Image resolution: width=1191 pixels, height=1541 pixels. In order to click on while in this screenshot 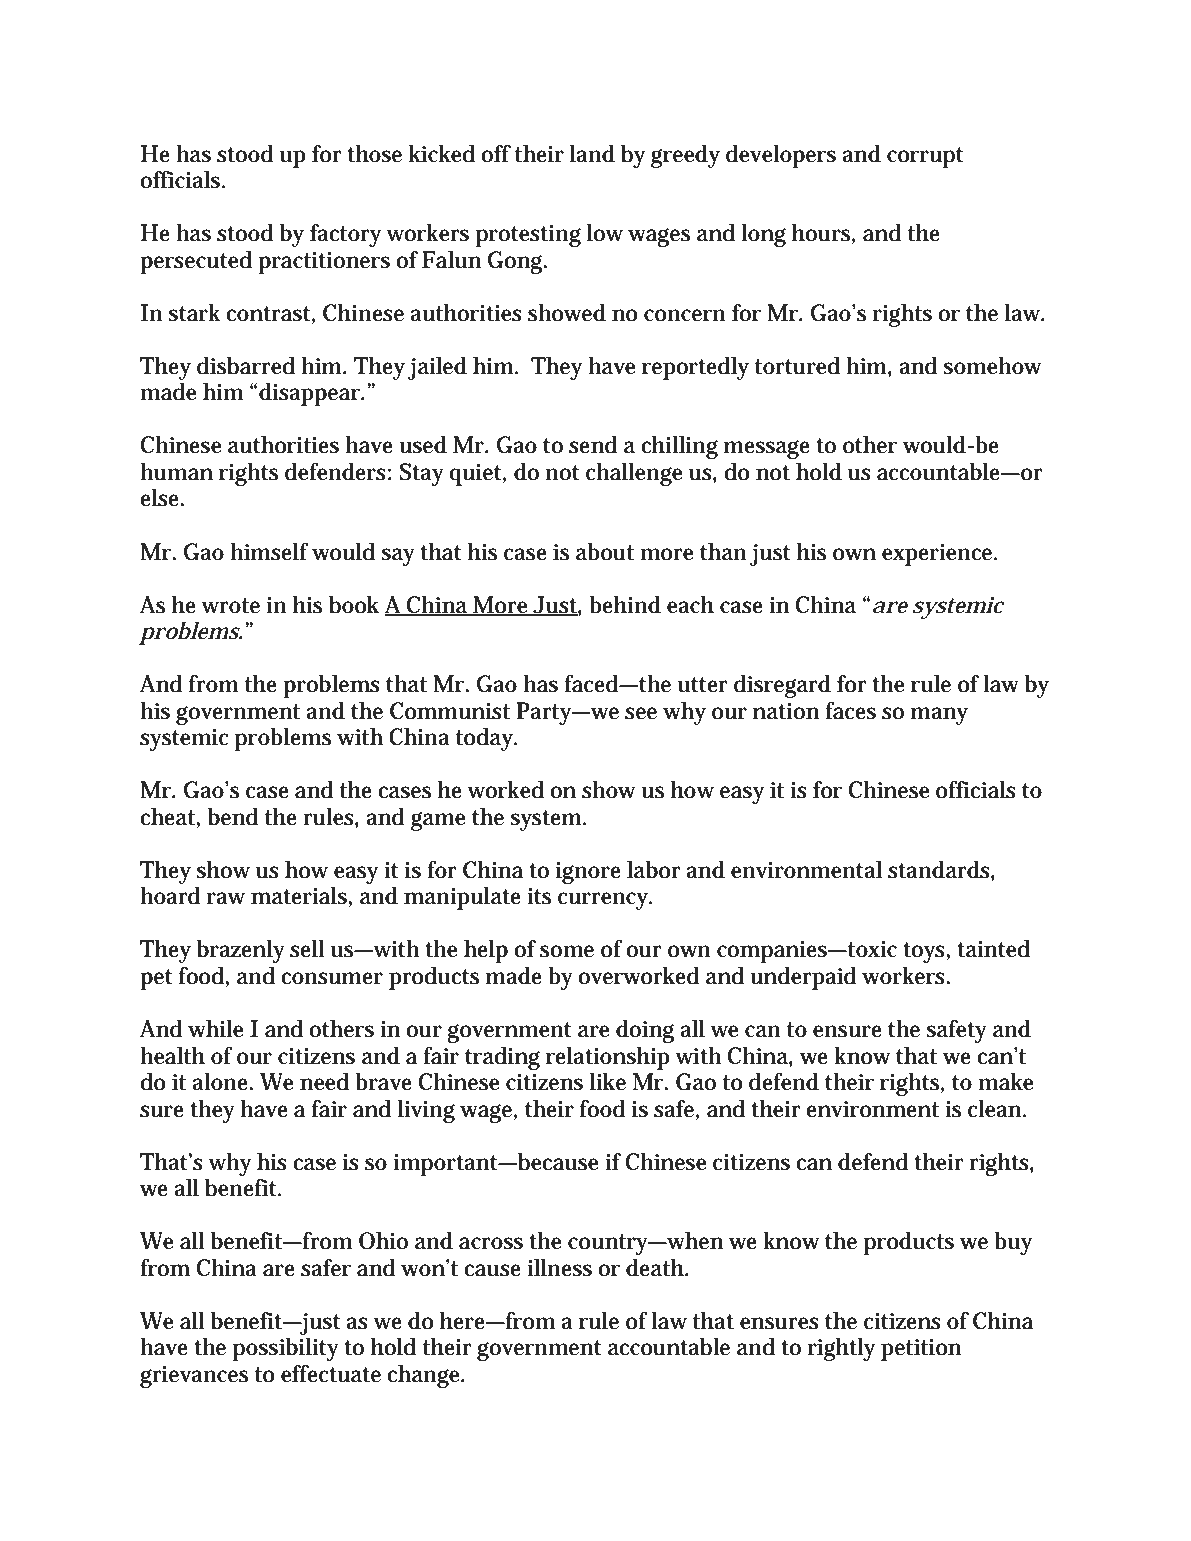, I will do `click(215, 1028)`.
